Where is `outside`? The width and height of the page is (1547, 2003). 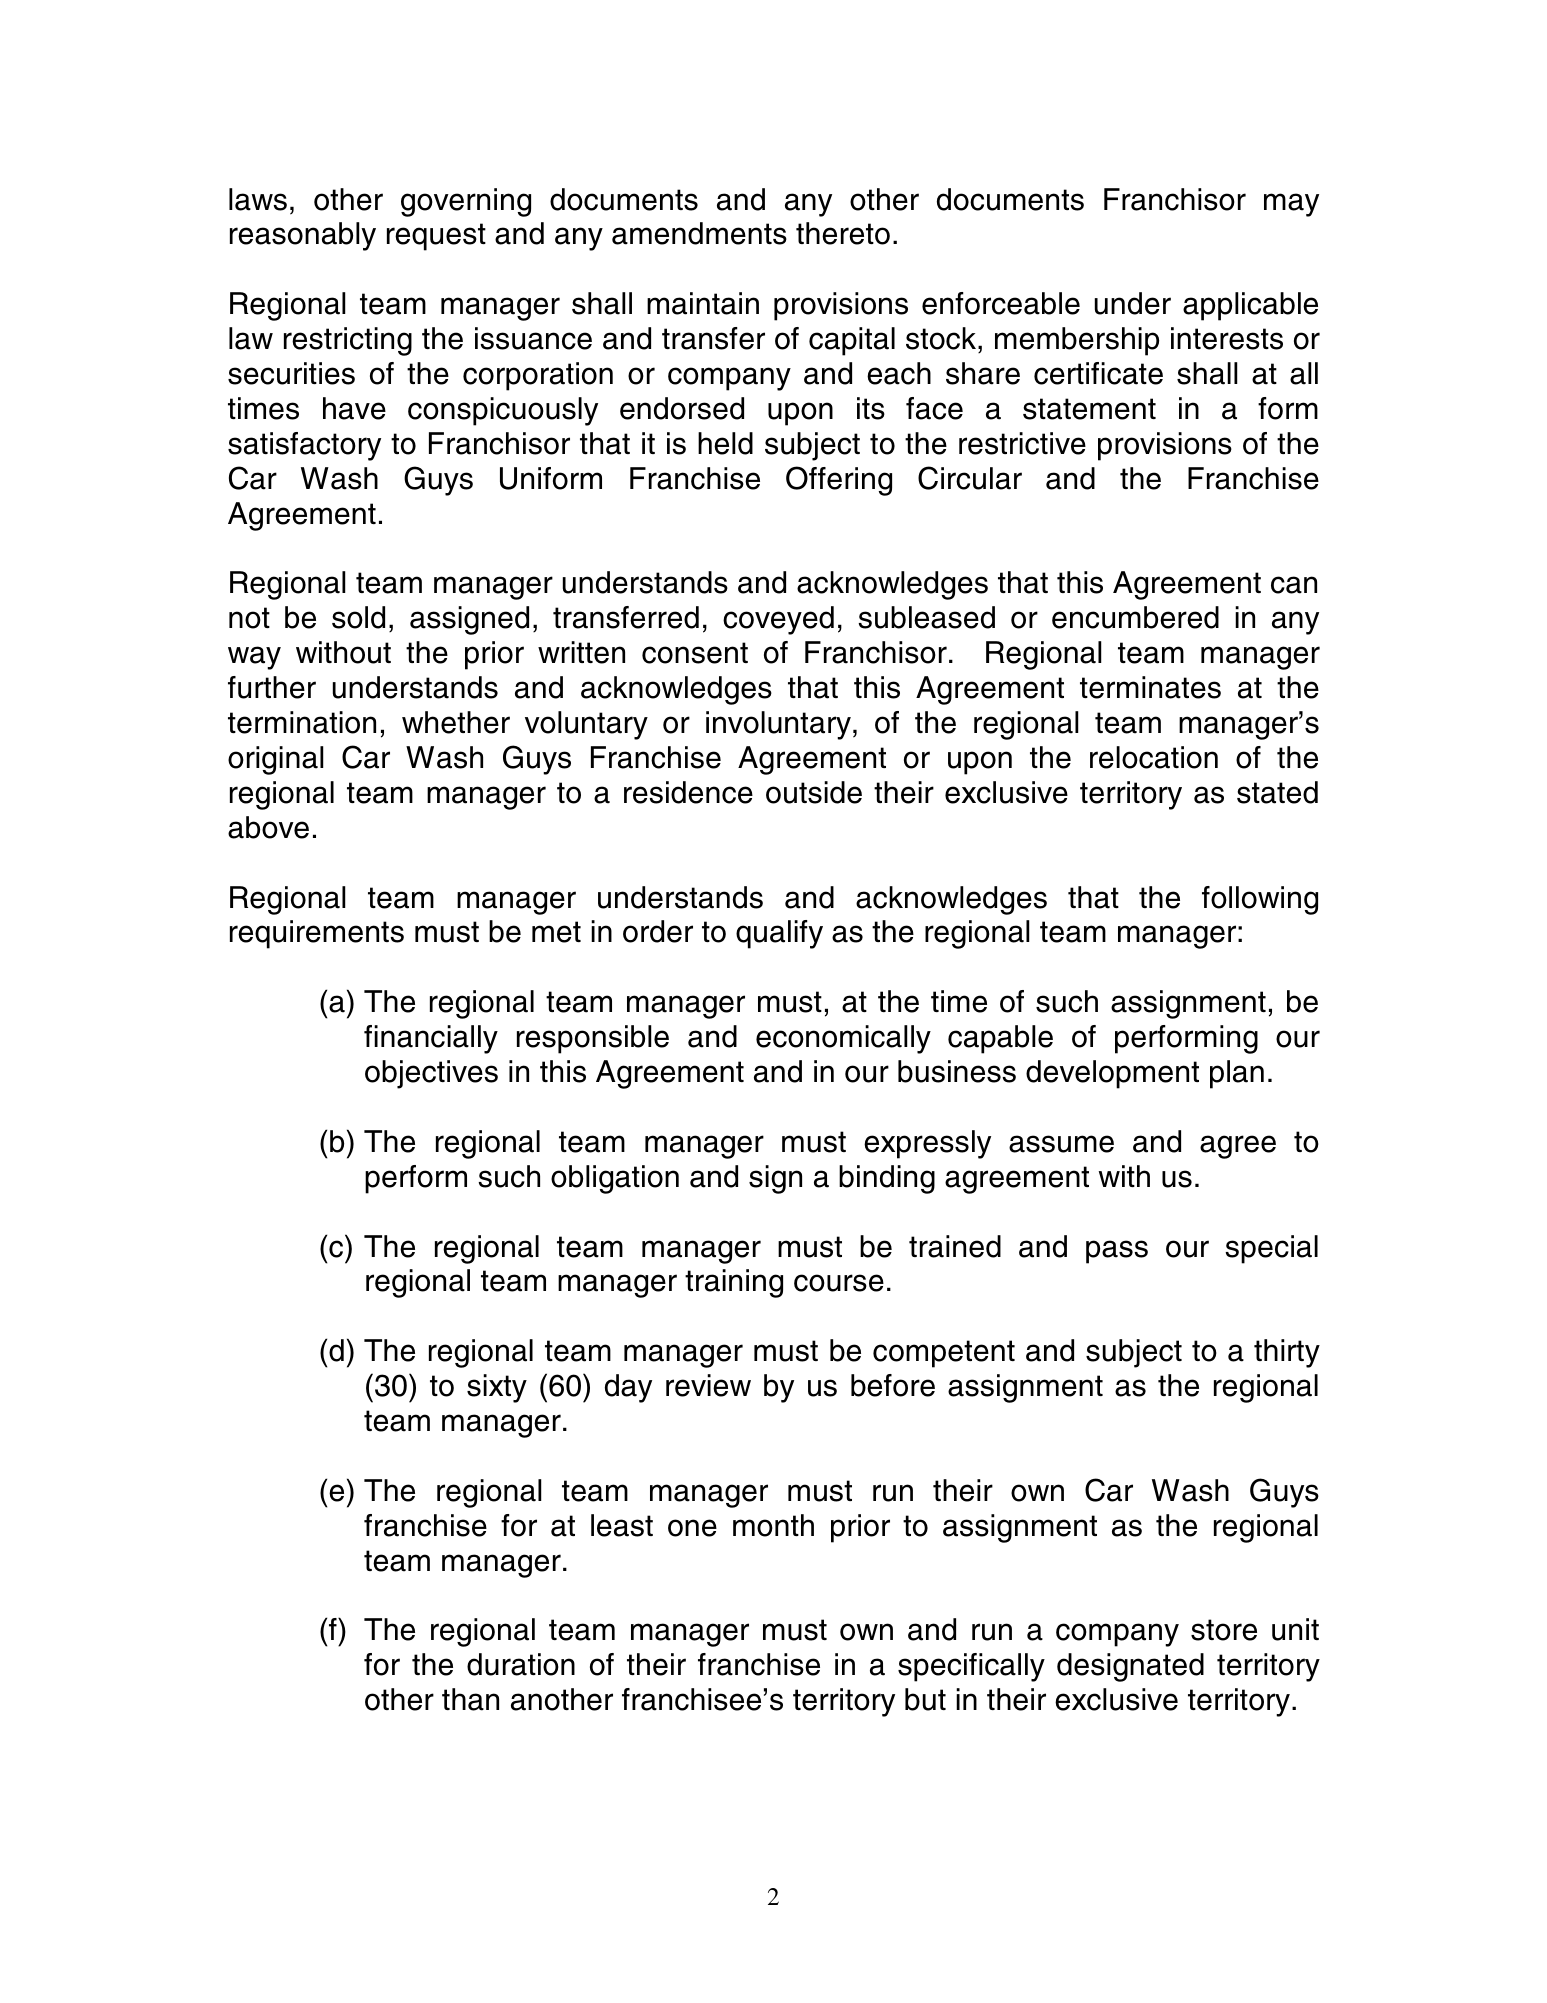
outside is located at coordinates (814, 792).
